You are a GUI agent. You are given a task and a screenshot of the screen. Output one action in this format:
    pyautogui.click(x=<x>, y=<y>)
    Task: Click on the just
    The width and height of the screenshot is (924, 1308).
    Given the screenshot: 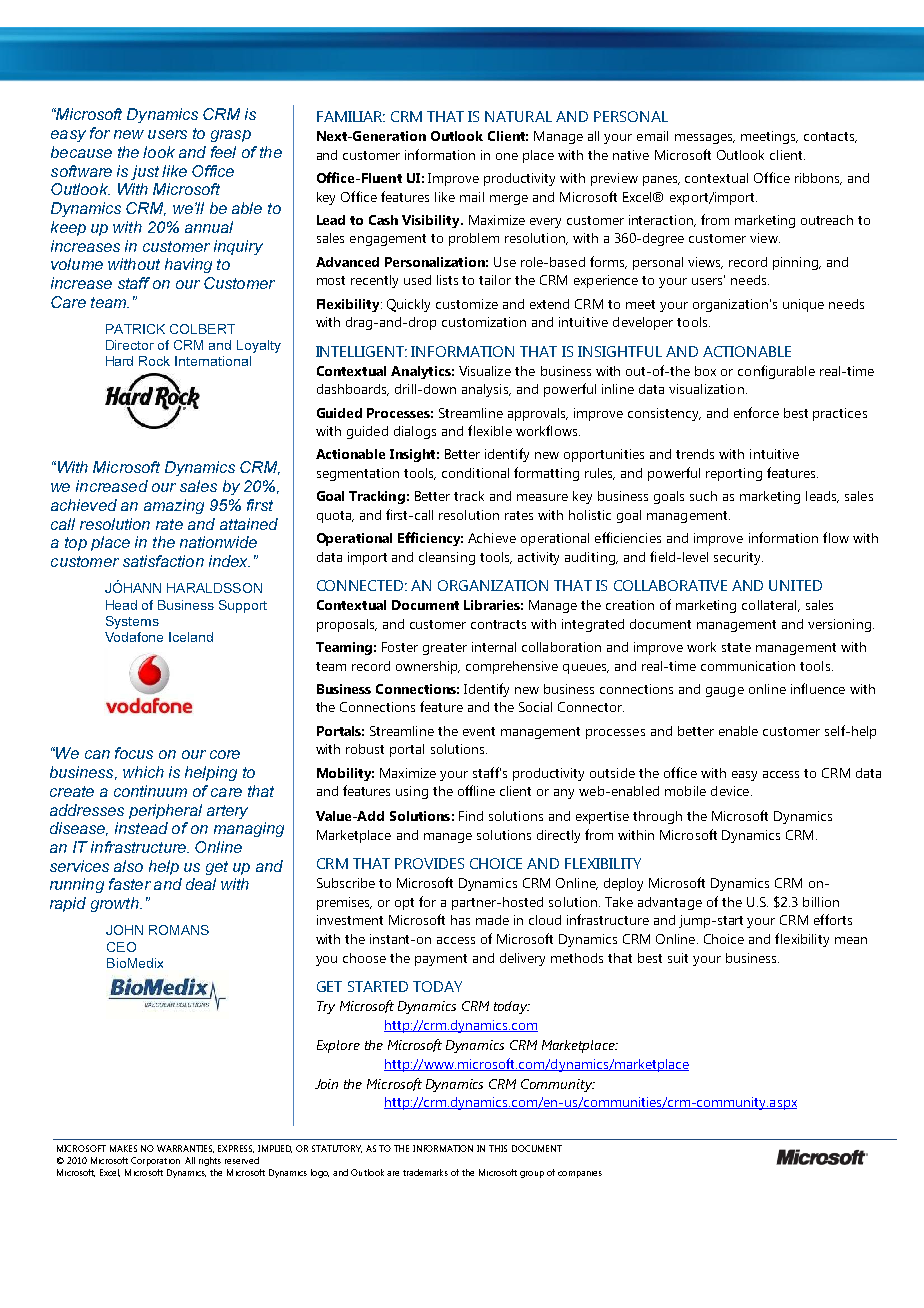 What is the action you would take?
    pyautogui.click(x=145, y=172)
